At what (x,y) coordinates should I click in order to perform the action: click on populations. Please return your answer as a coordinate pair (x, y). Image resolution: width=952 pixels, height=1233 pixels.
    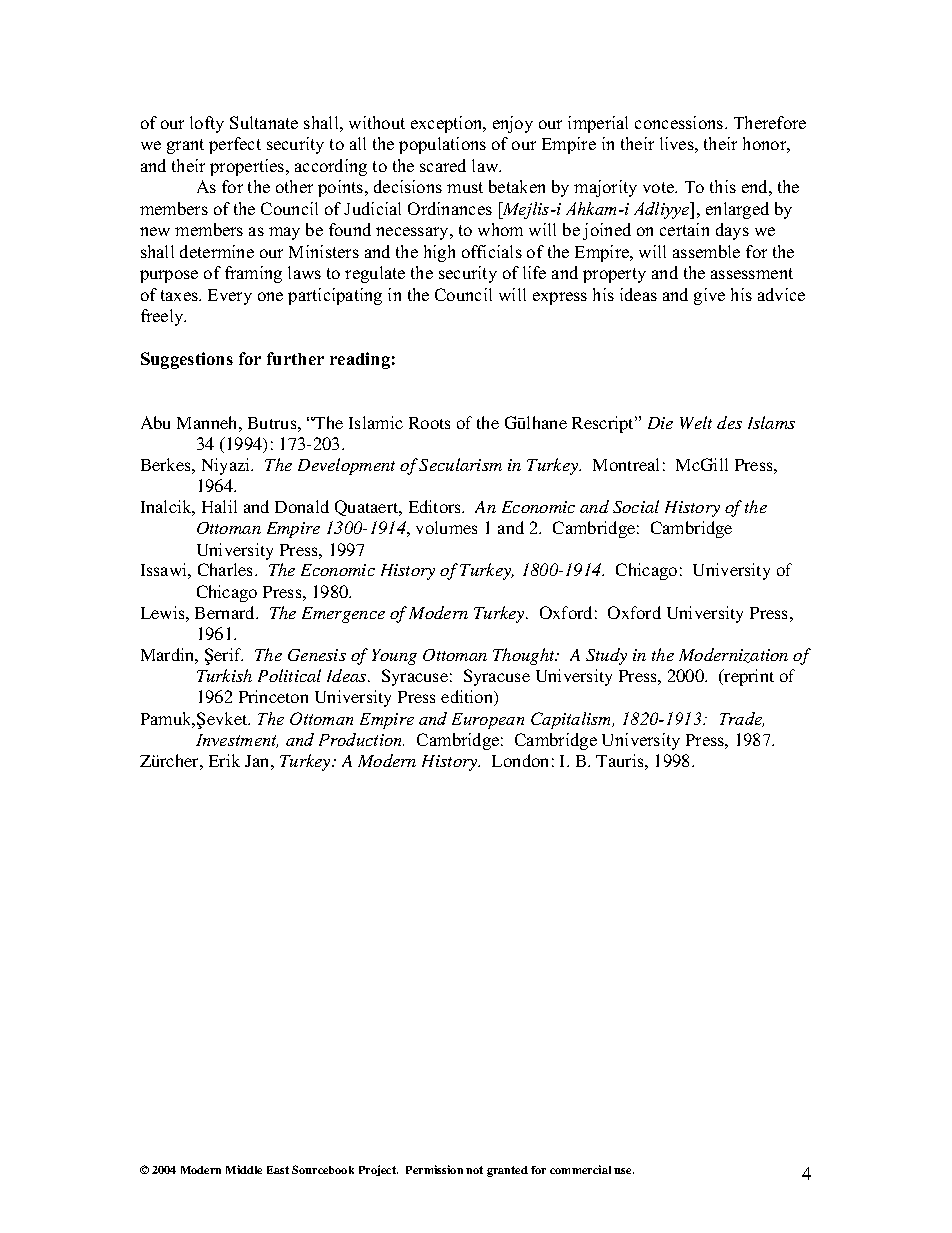
    Looking at the image, I should click on (442, 145).
